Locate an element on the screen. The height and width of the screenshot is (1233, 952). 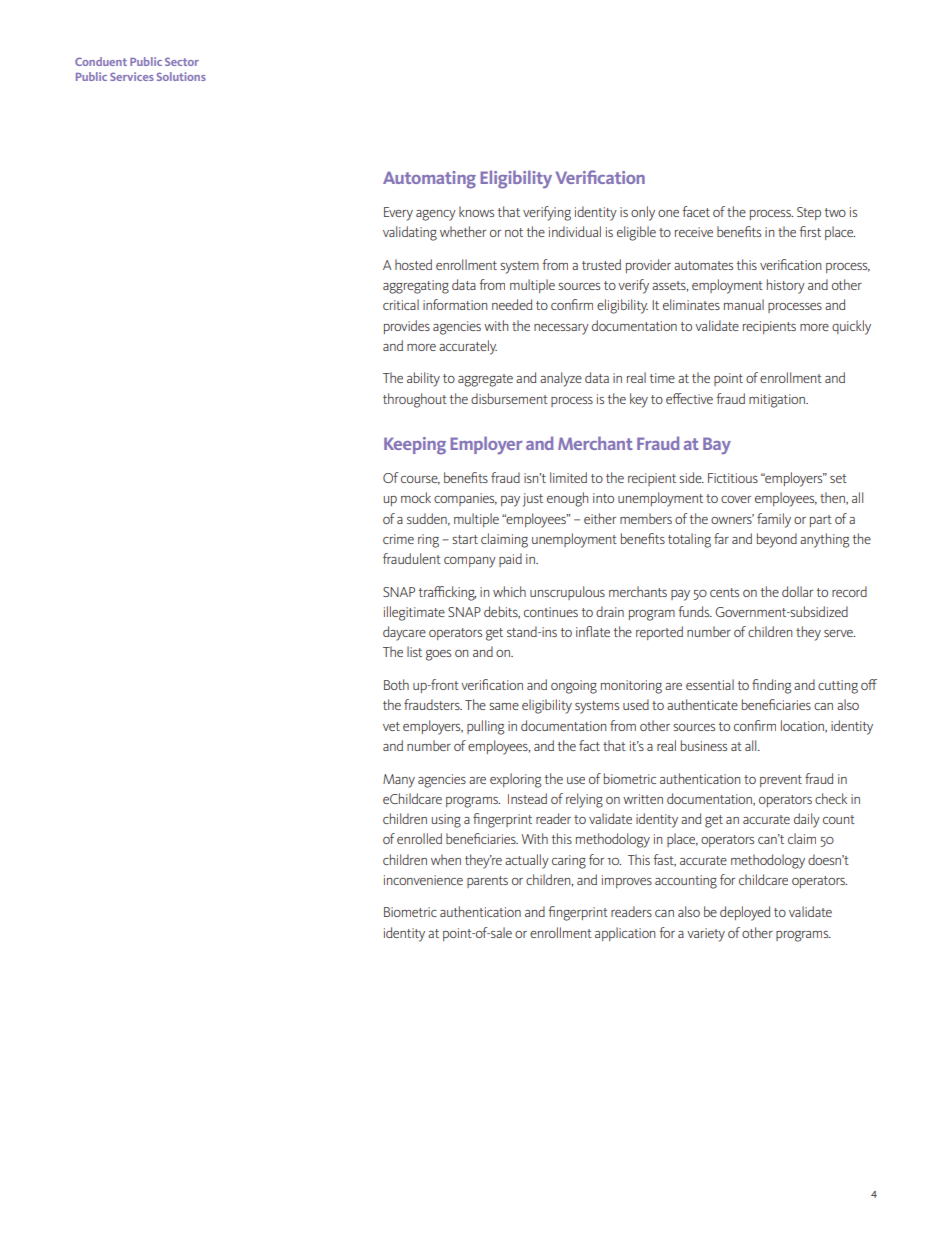
deployed is located at coordinates (745, 913).
